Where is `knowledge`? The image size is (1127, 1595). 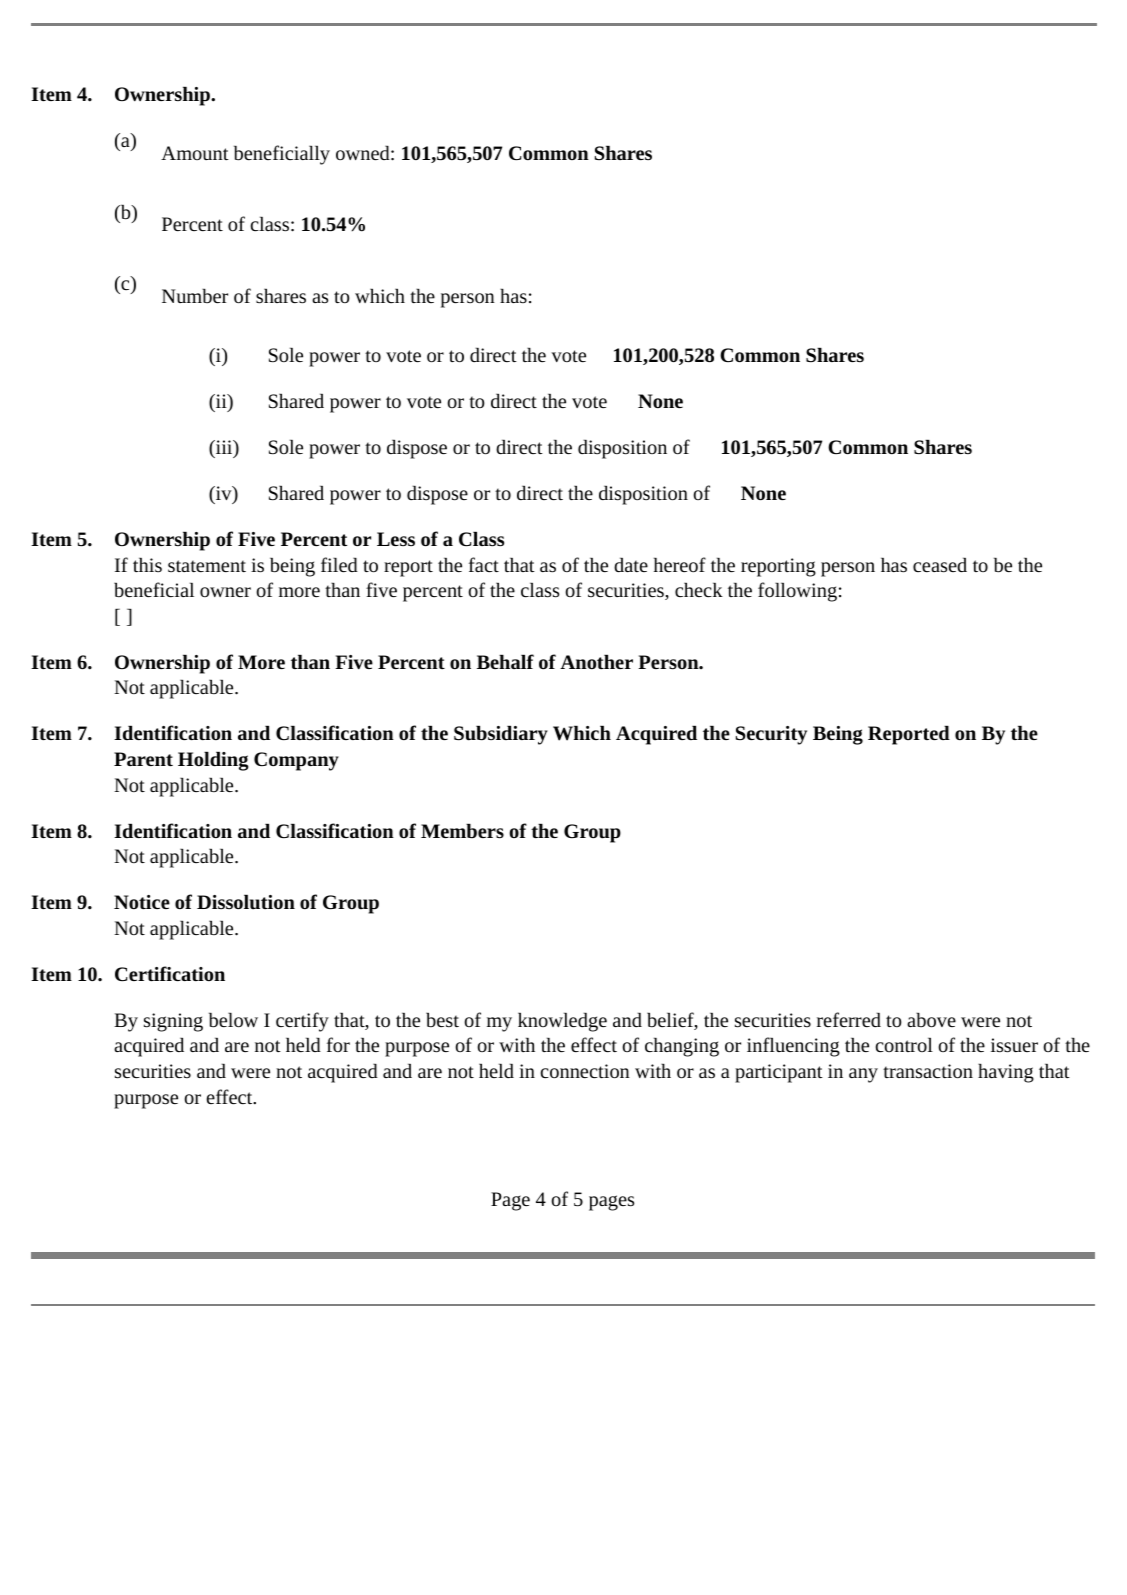 knowledge is located at coordinates (562, 1022).
